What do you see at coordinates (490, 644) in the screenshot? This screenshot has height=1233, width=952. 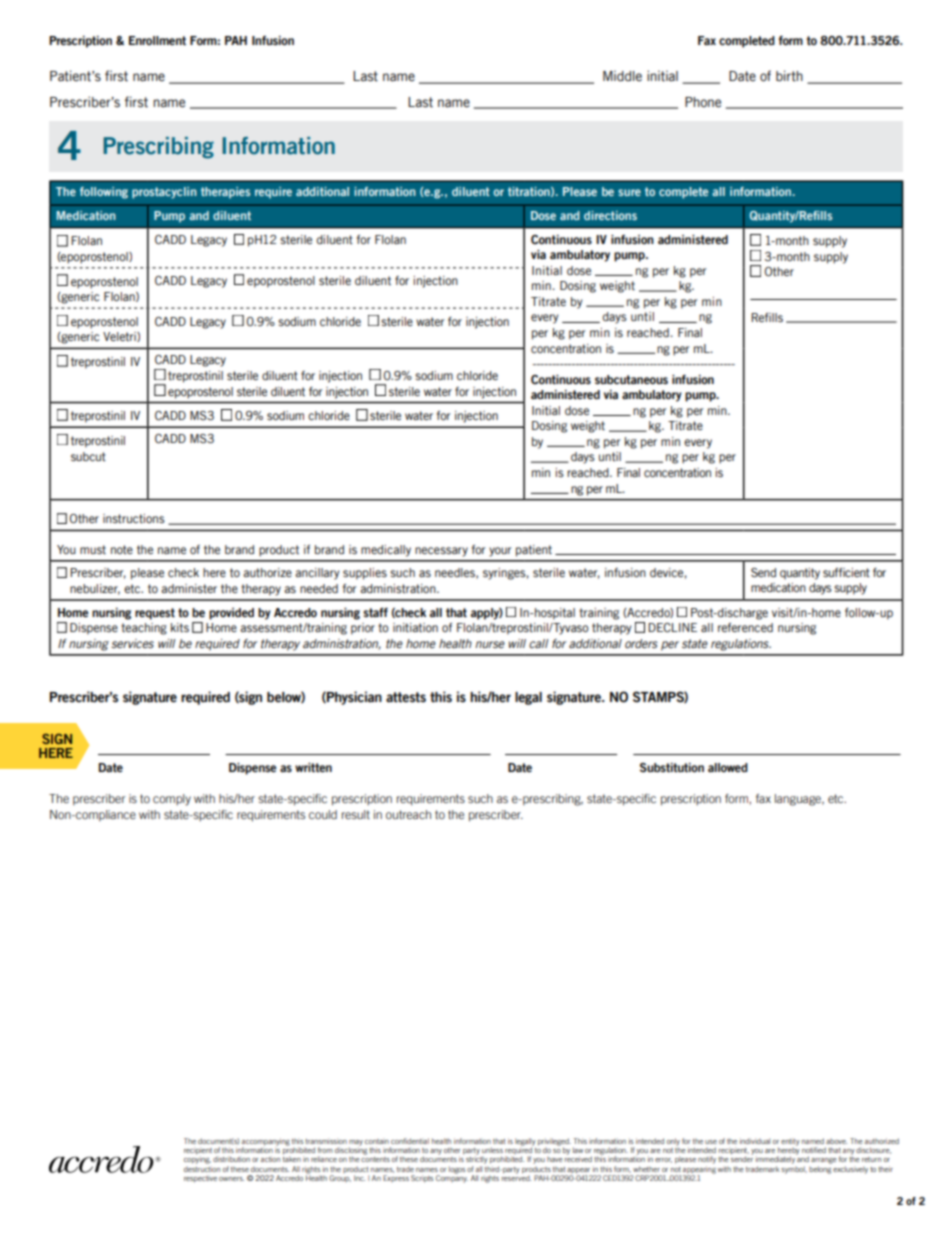 I see `nurse` at bounding box center [490, 644].
